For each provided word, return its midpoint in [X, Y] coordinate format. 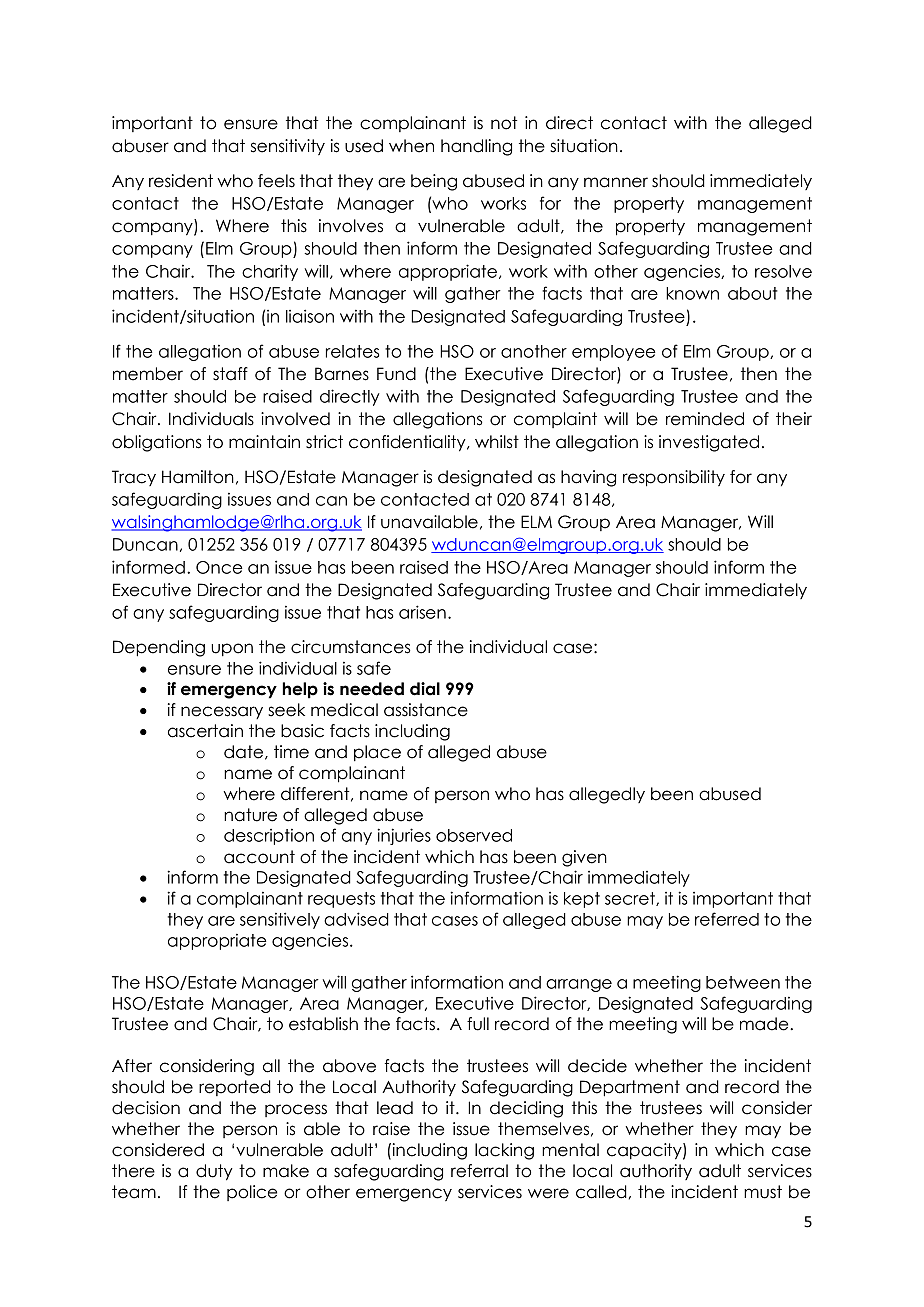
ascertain [205, 731]
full [478, 1024]
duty [214, 1172]
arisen [422, 612]
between [743, 982]
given [584, 858]
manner [616, 182]
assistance [426, 710]
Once [219, 567]
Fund [396, 374]
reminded [705, 419]
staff [230, 374]
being [434, 182]
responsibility [674, 478]
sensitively [280, 920]
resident [181, 181]
